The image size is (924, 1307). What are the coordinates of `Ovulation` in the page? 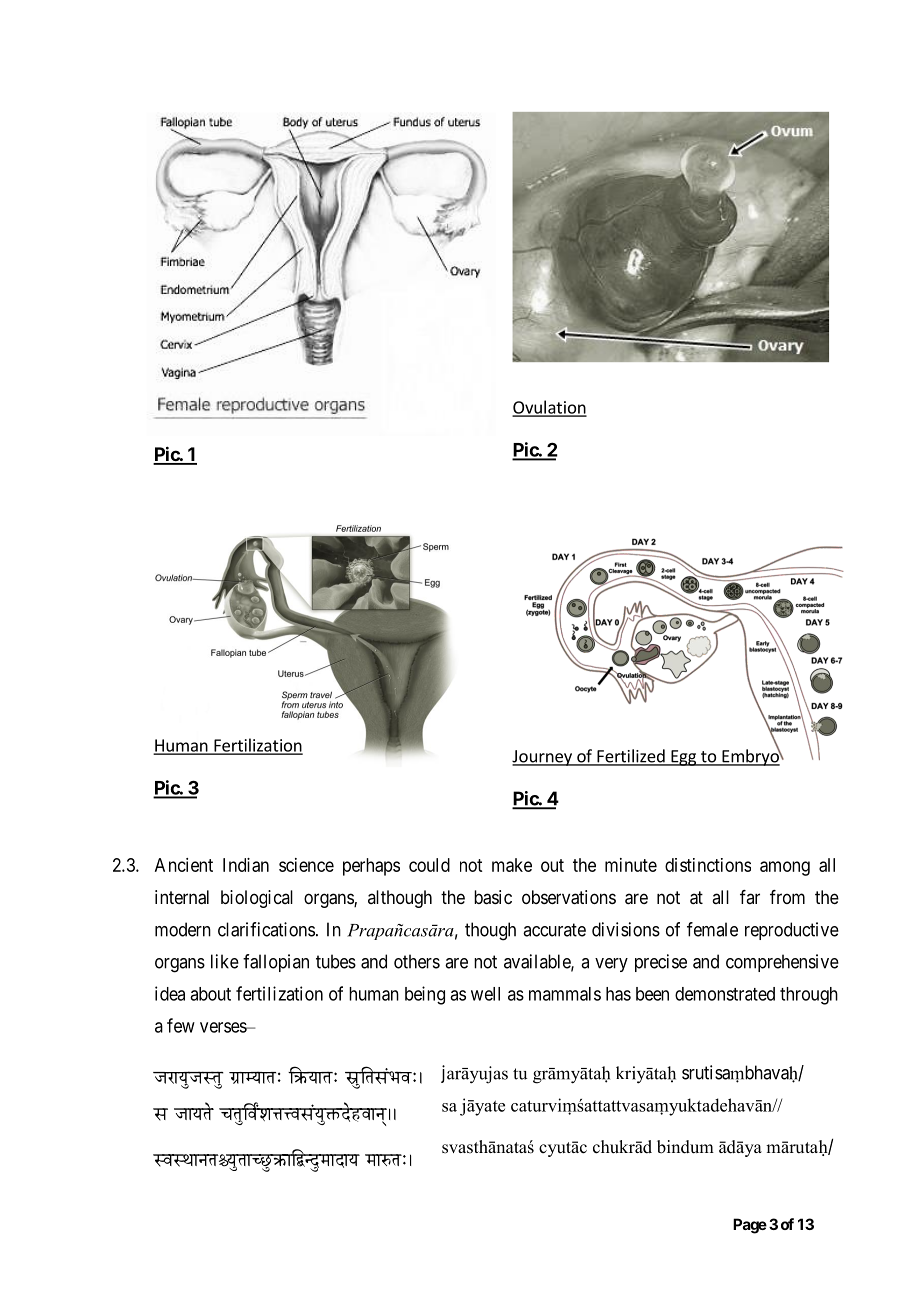 It's located at (549, 408).
